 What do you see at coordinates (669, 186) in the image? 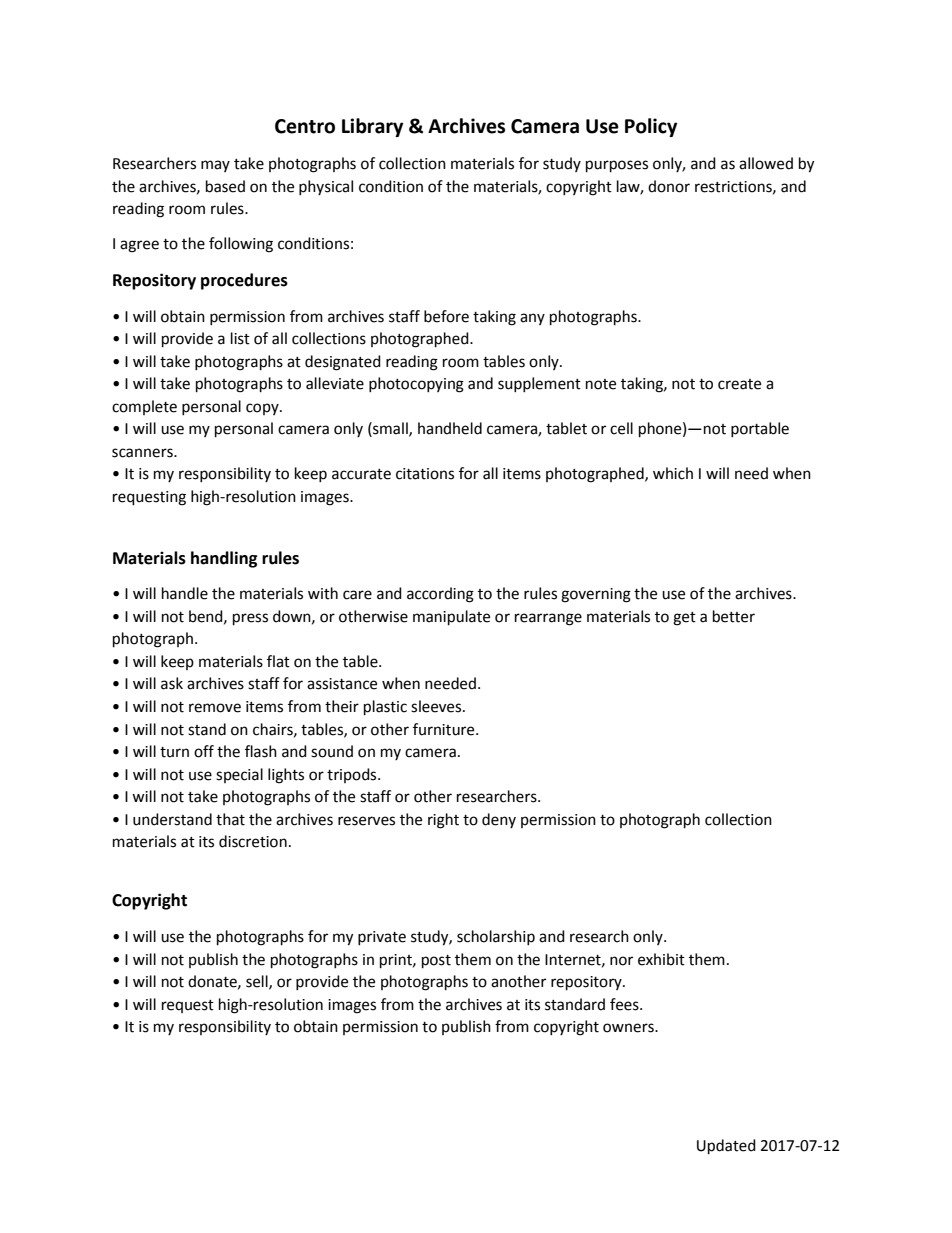
I see `donor` at bounding box center [669, 186].
